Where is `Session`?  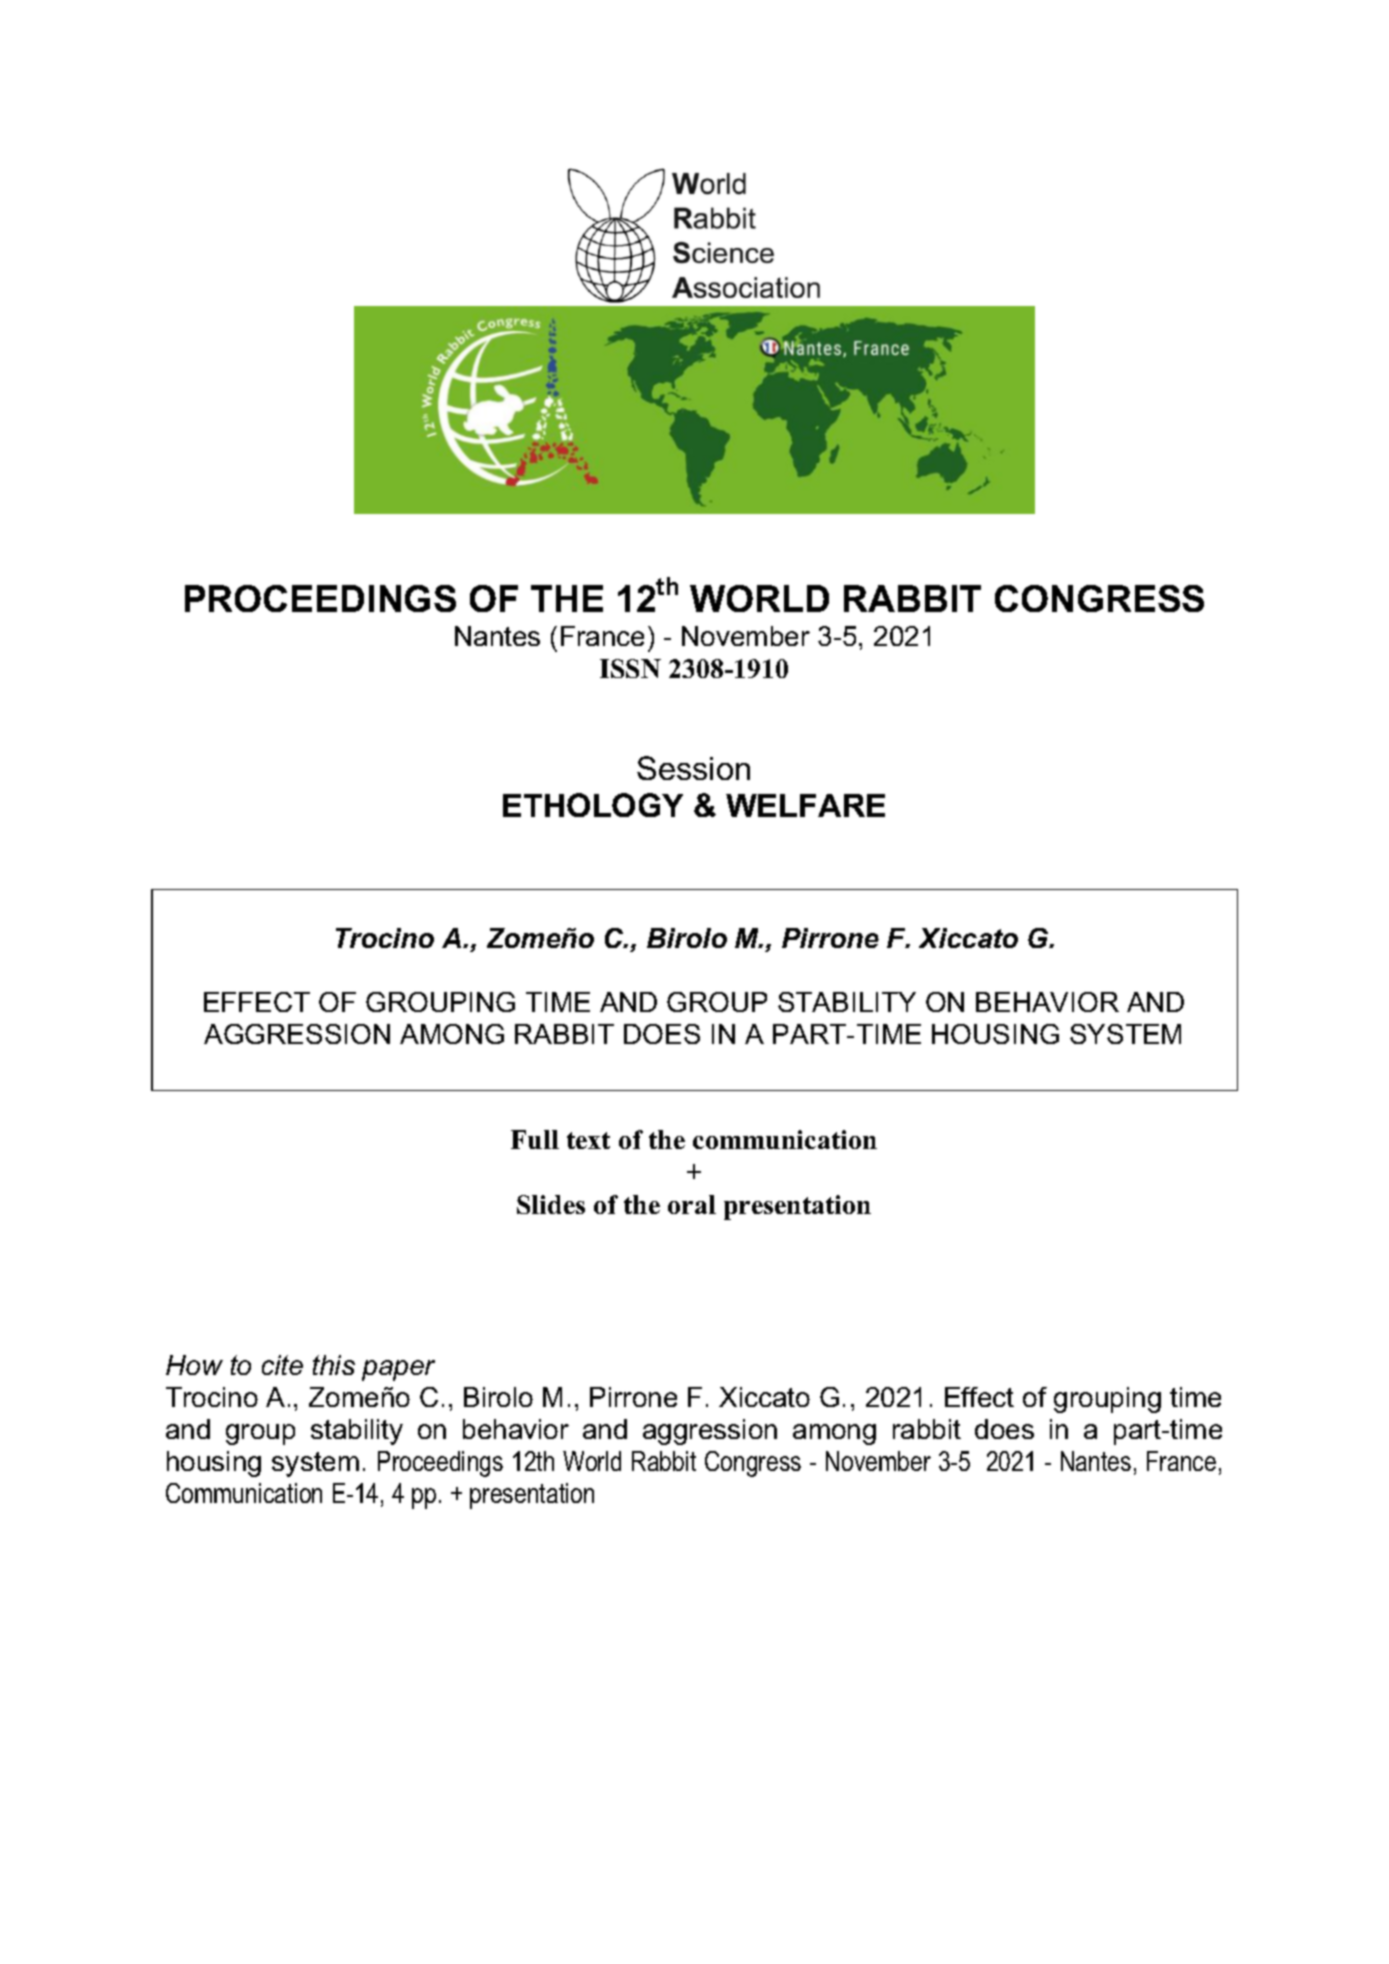 Session is located at coordinates (693, 768).
